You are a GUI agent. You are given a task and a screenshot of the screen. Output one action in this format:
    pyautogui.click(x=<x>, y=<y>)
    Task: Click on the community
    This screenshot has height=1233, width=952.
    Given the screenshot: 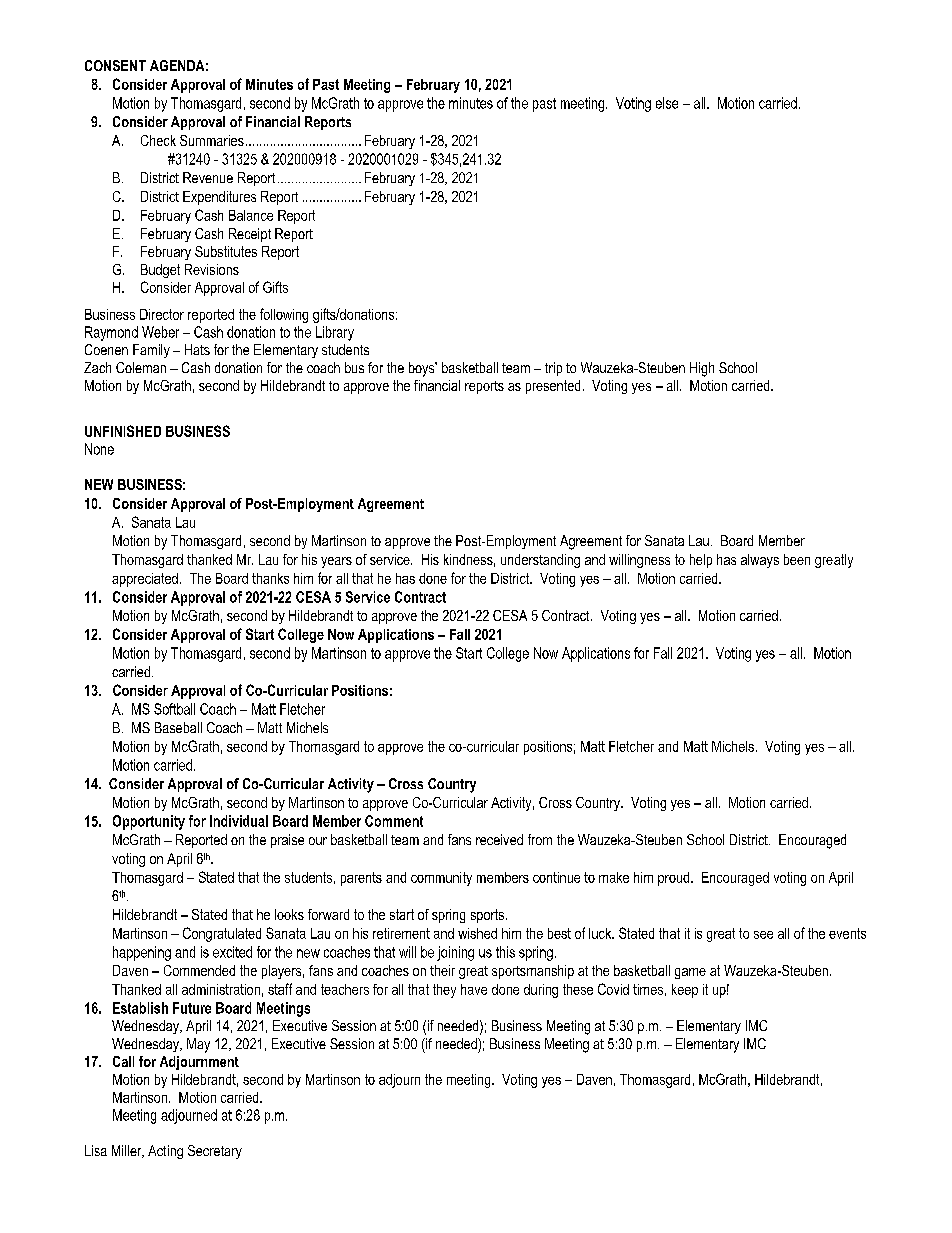 What is the action you would take?
    pyautogui.click(x=441, y=879)
